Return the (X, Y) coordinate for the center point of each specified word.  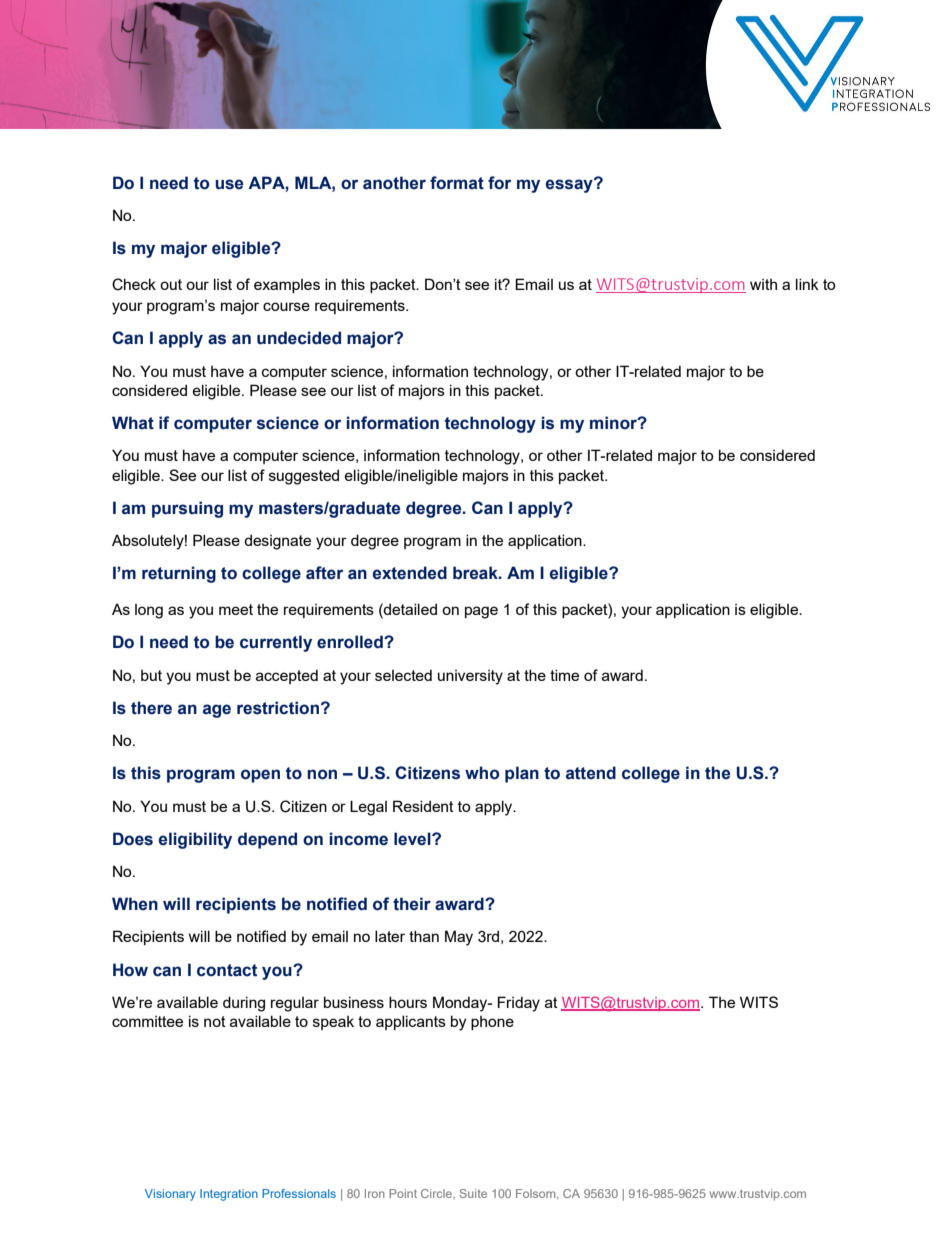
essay (570, 185)
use (229, 184)
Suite (473, 1193)
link (807, 284)
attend (591, 773)
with (763, 284)
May (459, 938)
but (151, 675)
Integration (229, 1195)
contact (227, 970)
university (470, 677)
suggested (304, 477)
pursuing (187, 509)
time (564, 675)
